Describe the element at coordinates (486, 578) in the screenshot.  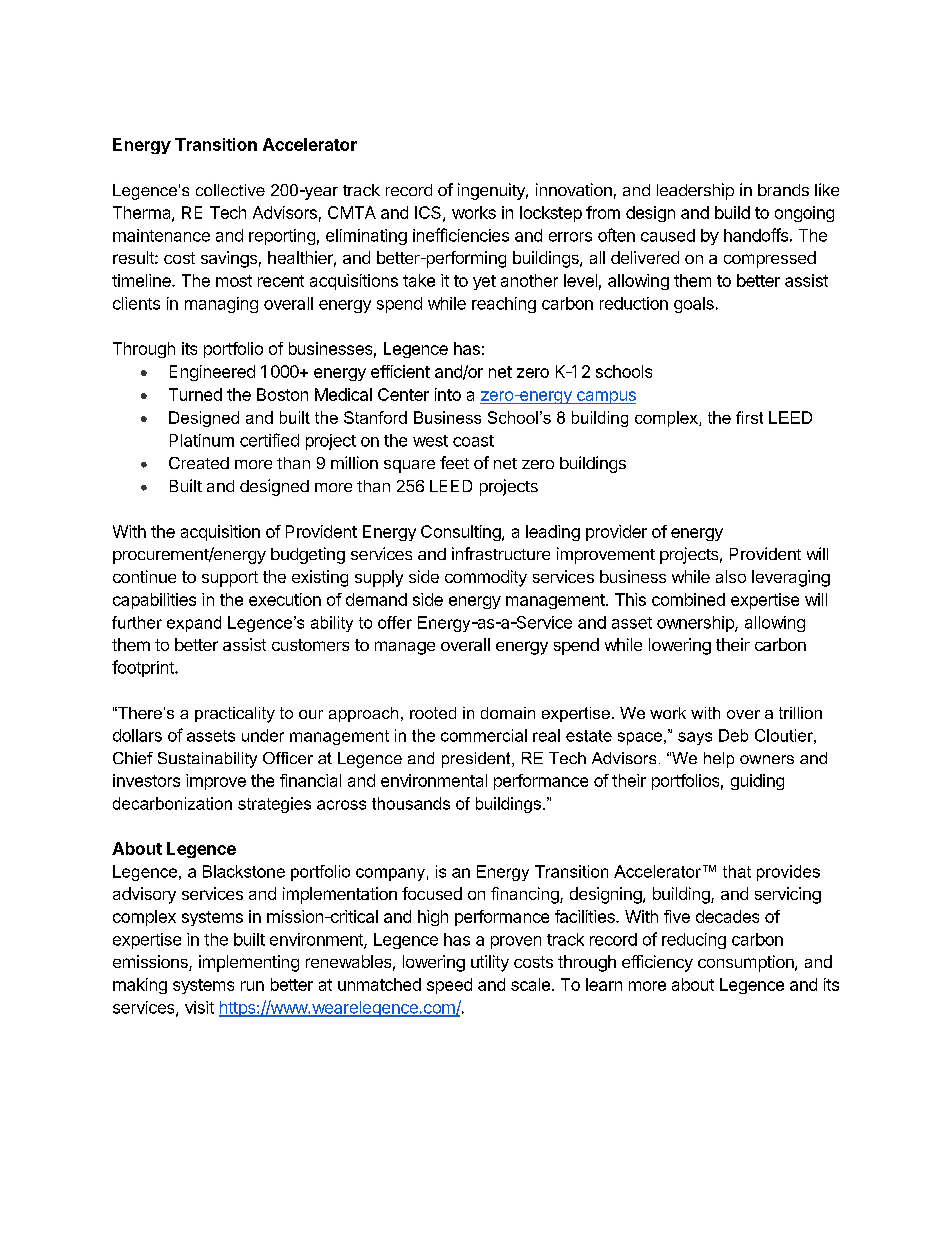
I see `commodity` at that location.
